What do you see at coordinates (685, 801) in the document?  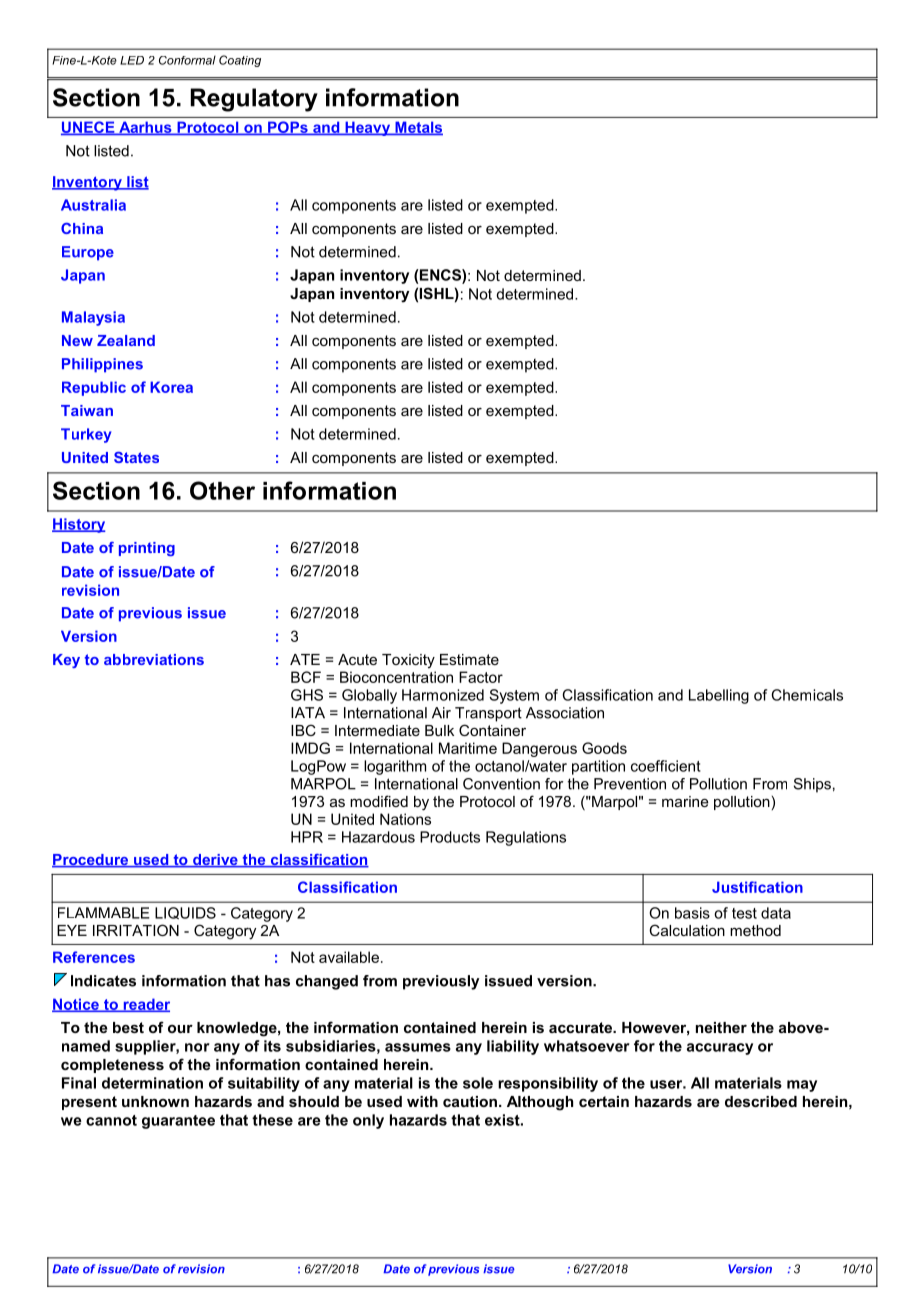 I see `marine` at bounding box center [685, 801].
